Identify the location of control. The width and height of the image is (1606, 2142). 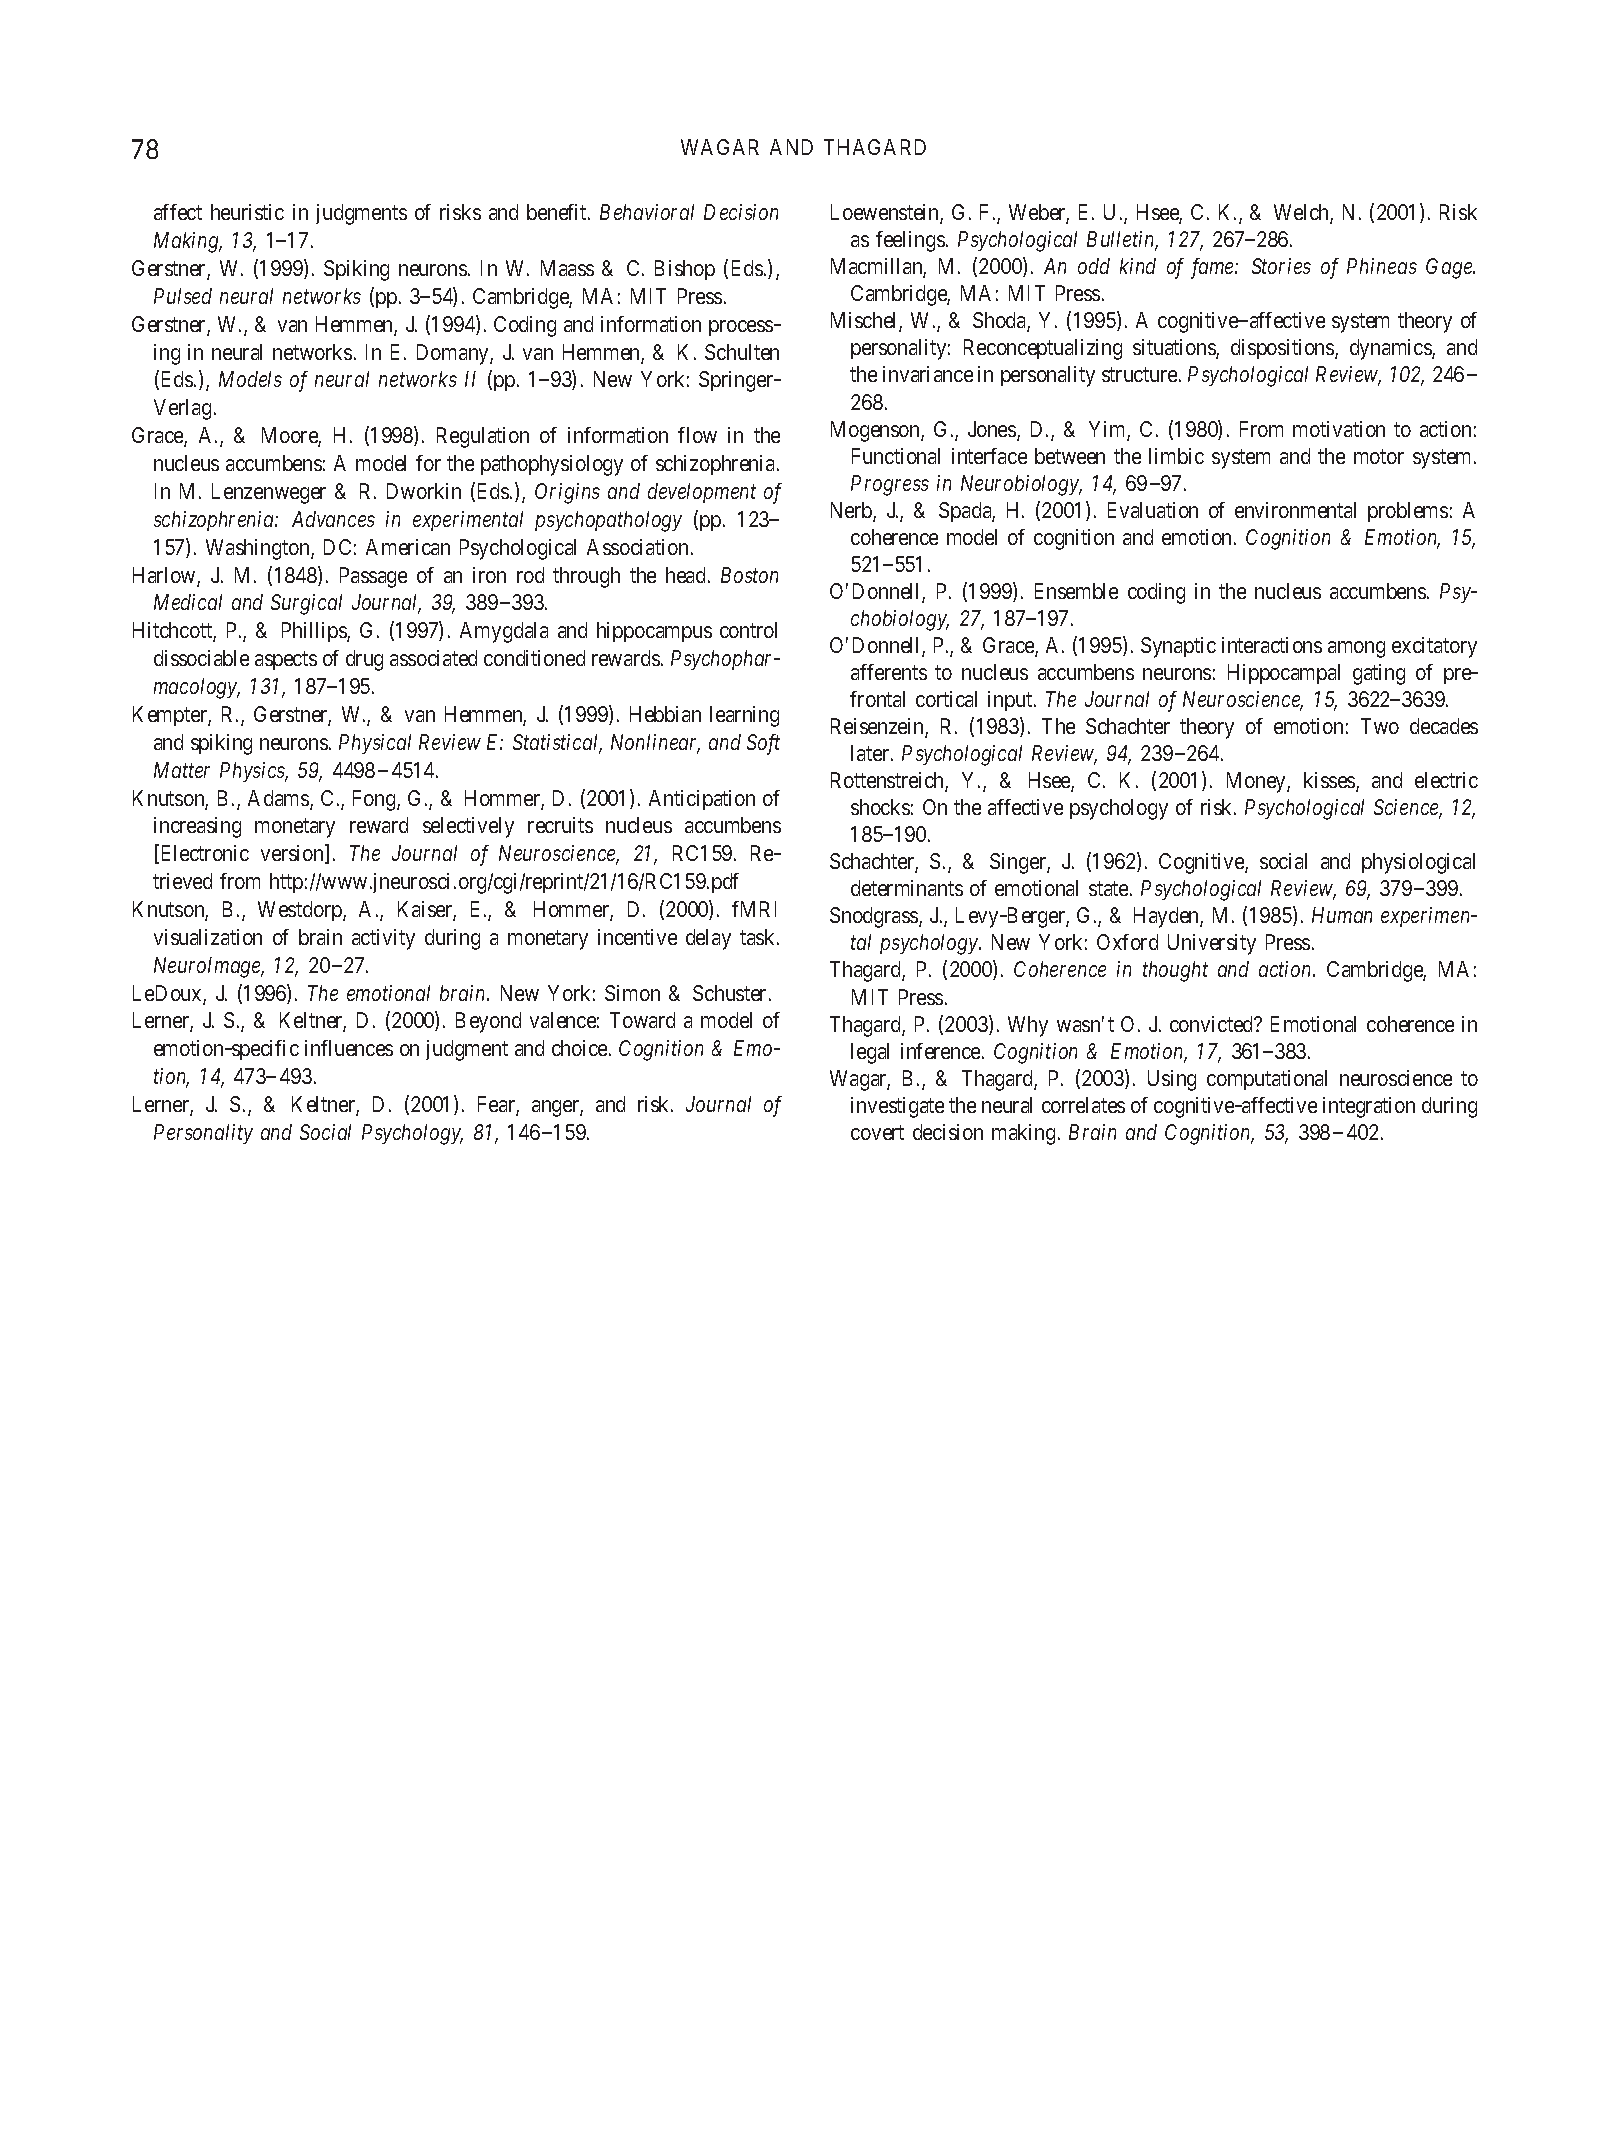
(748, 630).
